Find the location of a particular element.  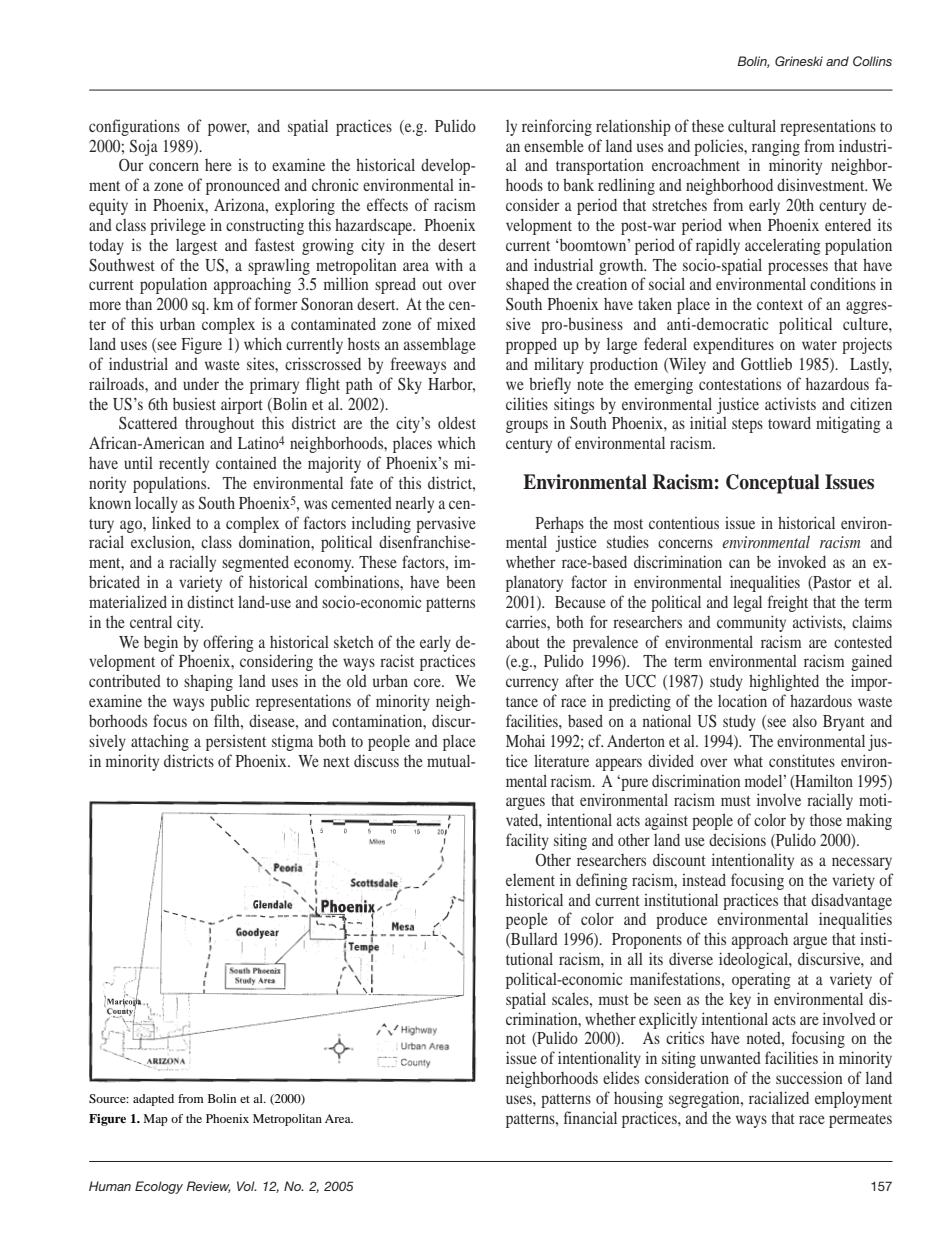

cultural is located at coordinates (752, 125).
